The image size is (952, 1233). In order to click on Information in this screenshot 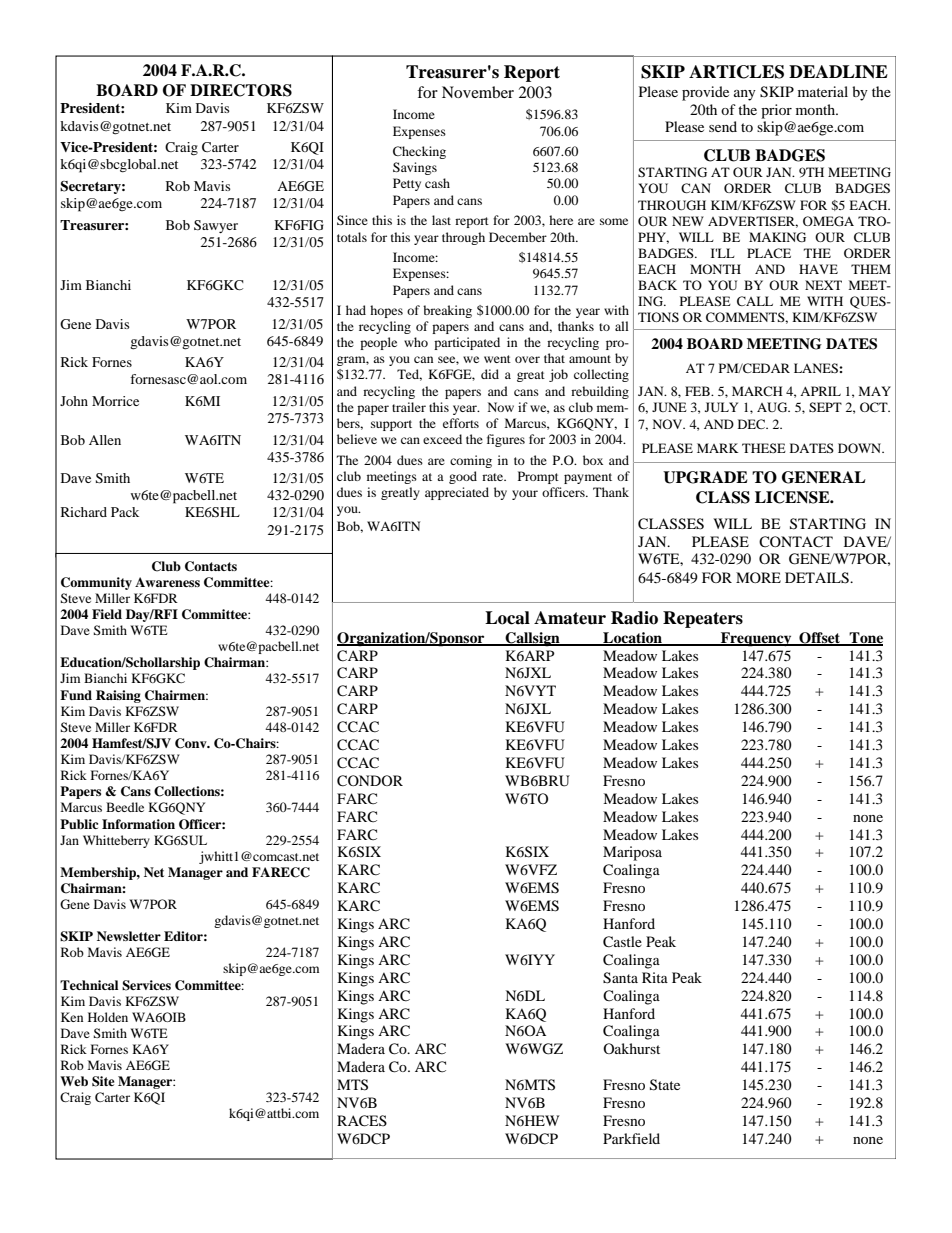, I will do `click(138, 824)`.
